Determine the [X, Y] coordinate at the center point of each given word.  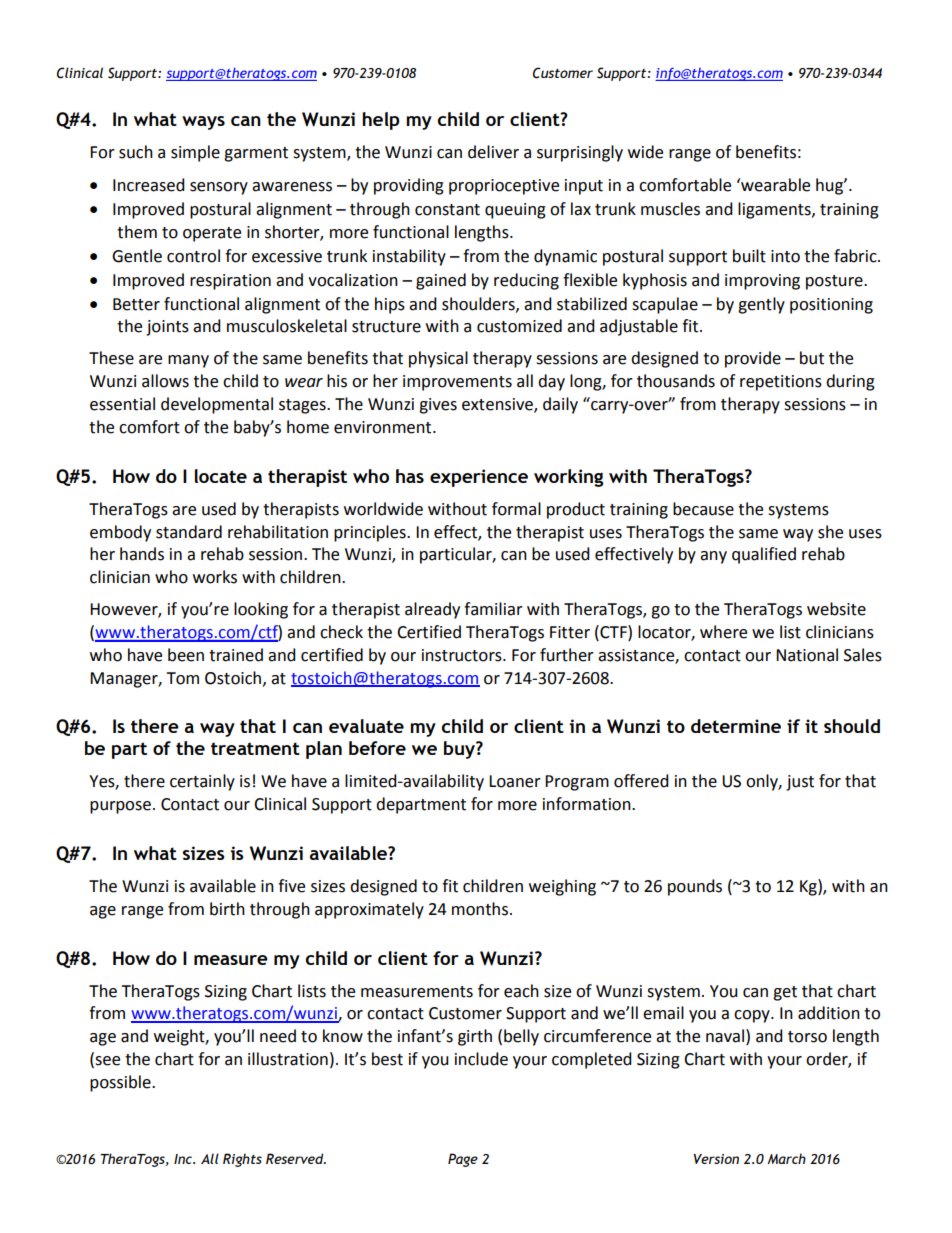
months [480, 909]
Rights [242, 1160]
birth [227, 909]
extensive [498, 405]
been [186, 655]
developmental [217, 405]
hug [830, 186]
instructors [463, 655]
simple [195, 153]
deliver [493, 152]
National [807, 655]
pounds [695, 887]
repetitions [781, 383]
